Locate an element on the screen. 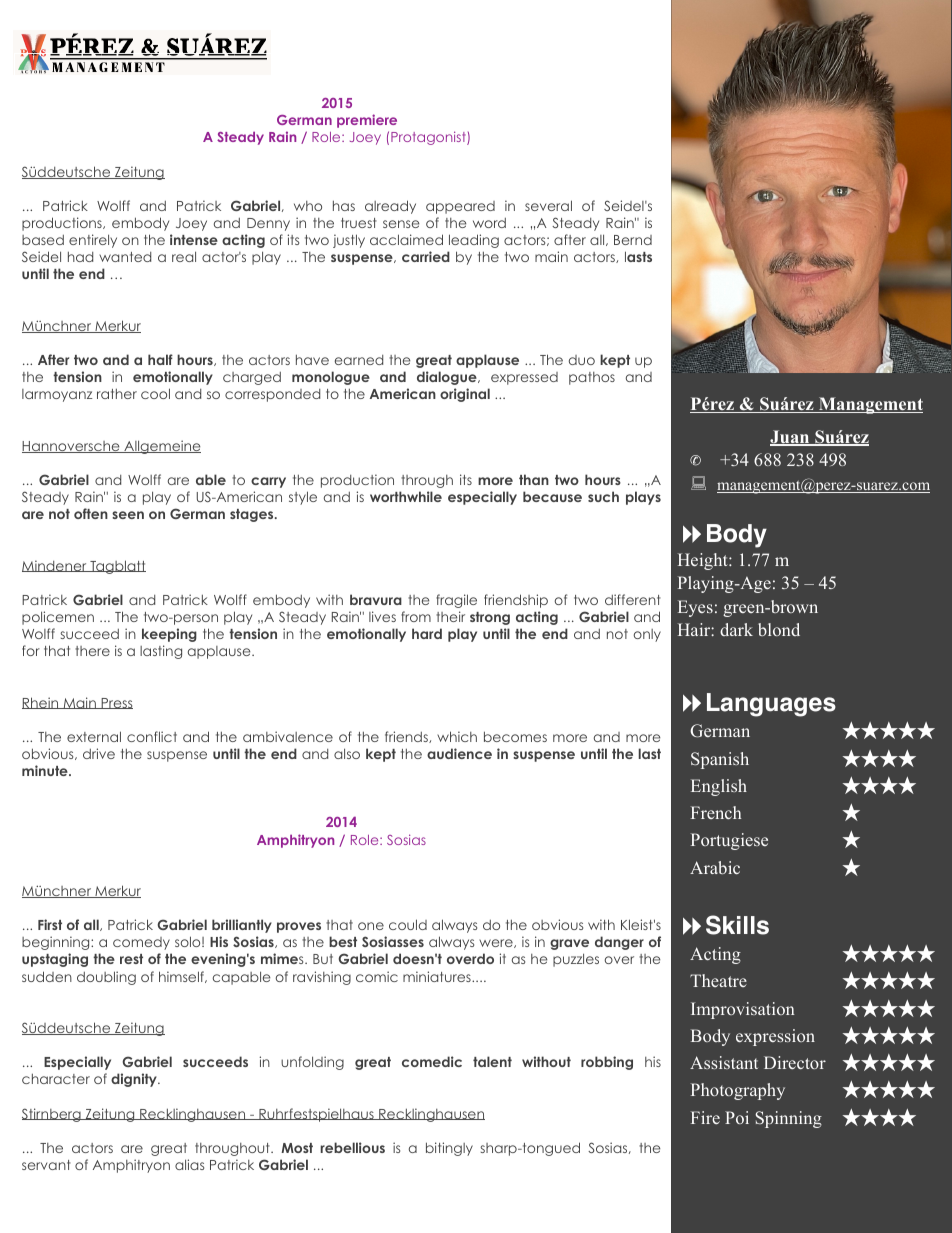  such is located at coordinates (603, 496).
